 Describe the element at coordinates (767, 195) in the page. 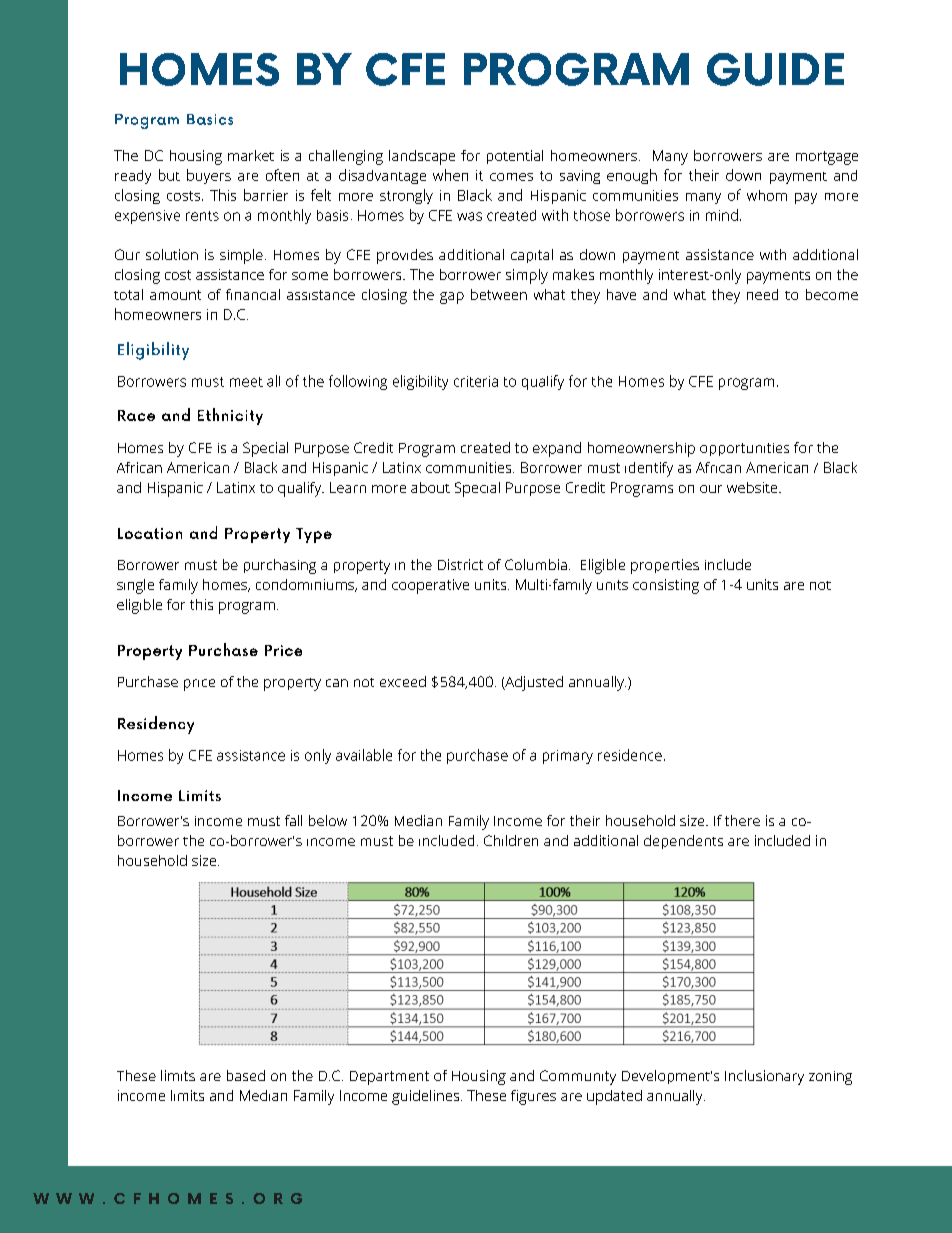

I see `whom` at that location.
